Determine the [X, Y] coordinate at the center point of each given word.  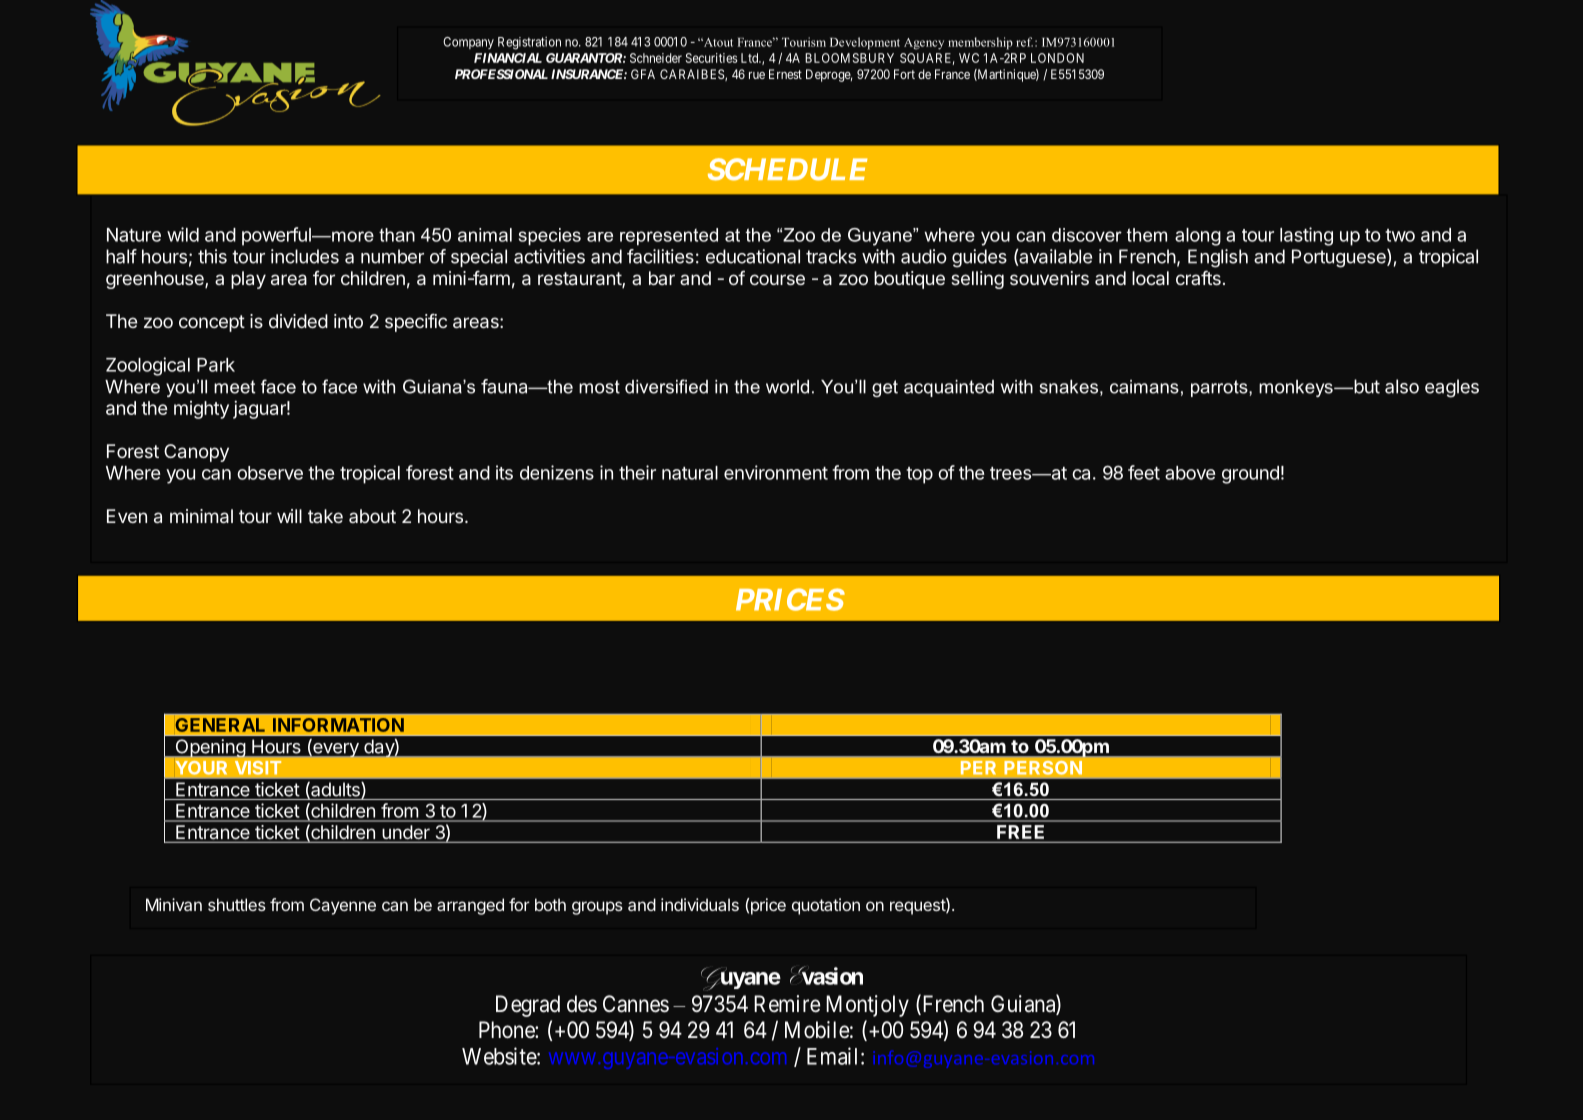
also [1402, 386]
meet [234, 387]
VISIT [258, 768]
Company [468, 43]
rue [757, 75]
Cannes [636, 1004]
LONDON [1057, 58]
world [787, 387]
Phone [507, 1030]
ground [1250, 475]
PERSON [1043, 768]
